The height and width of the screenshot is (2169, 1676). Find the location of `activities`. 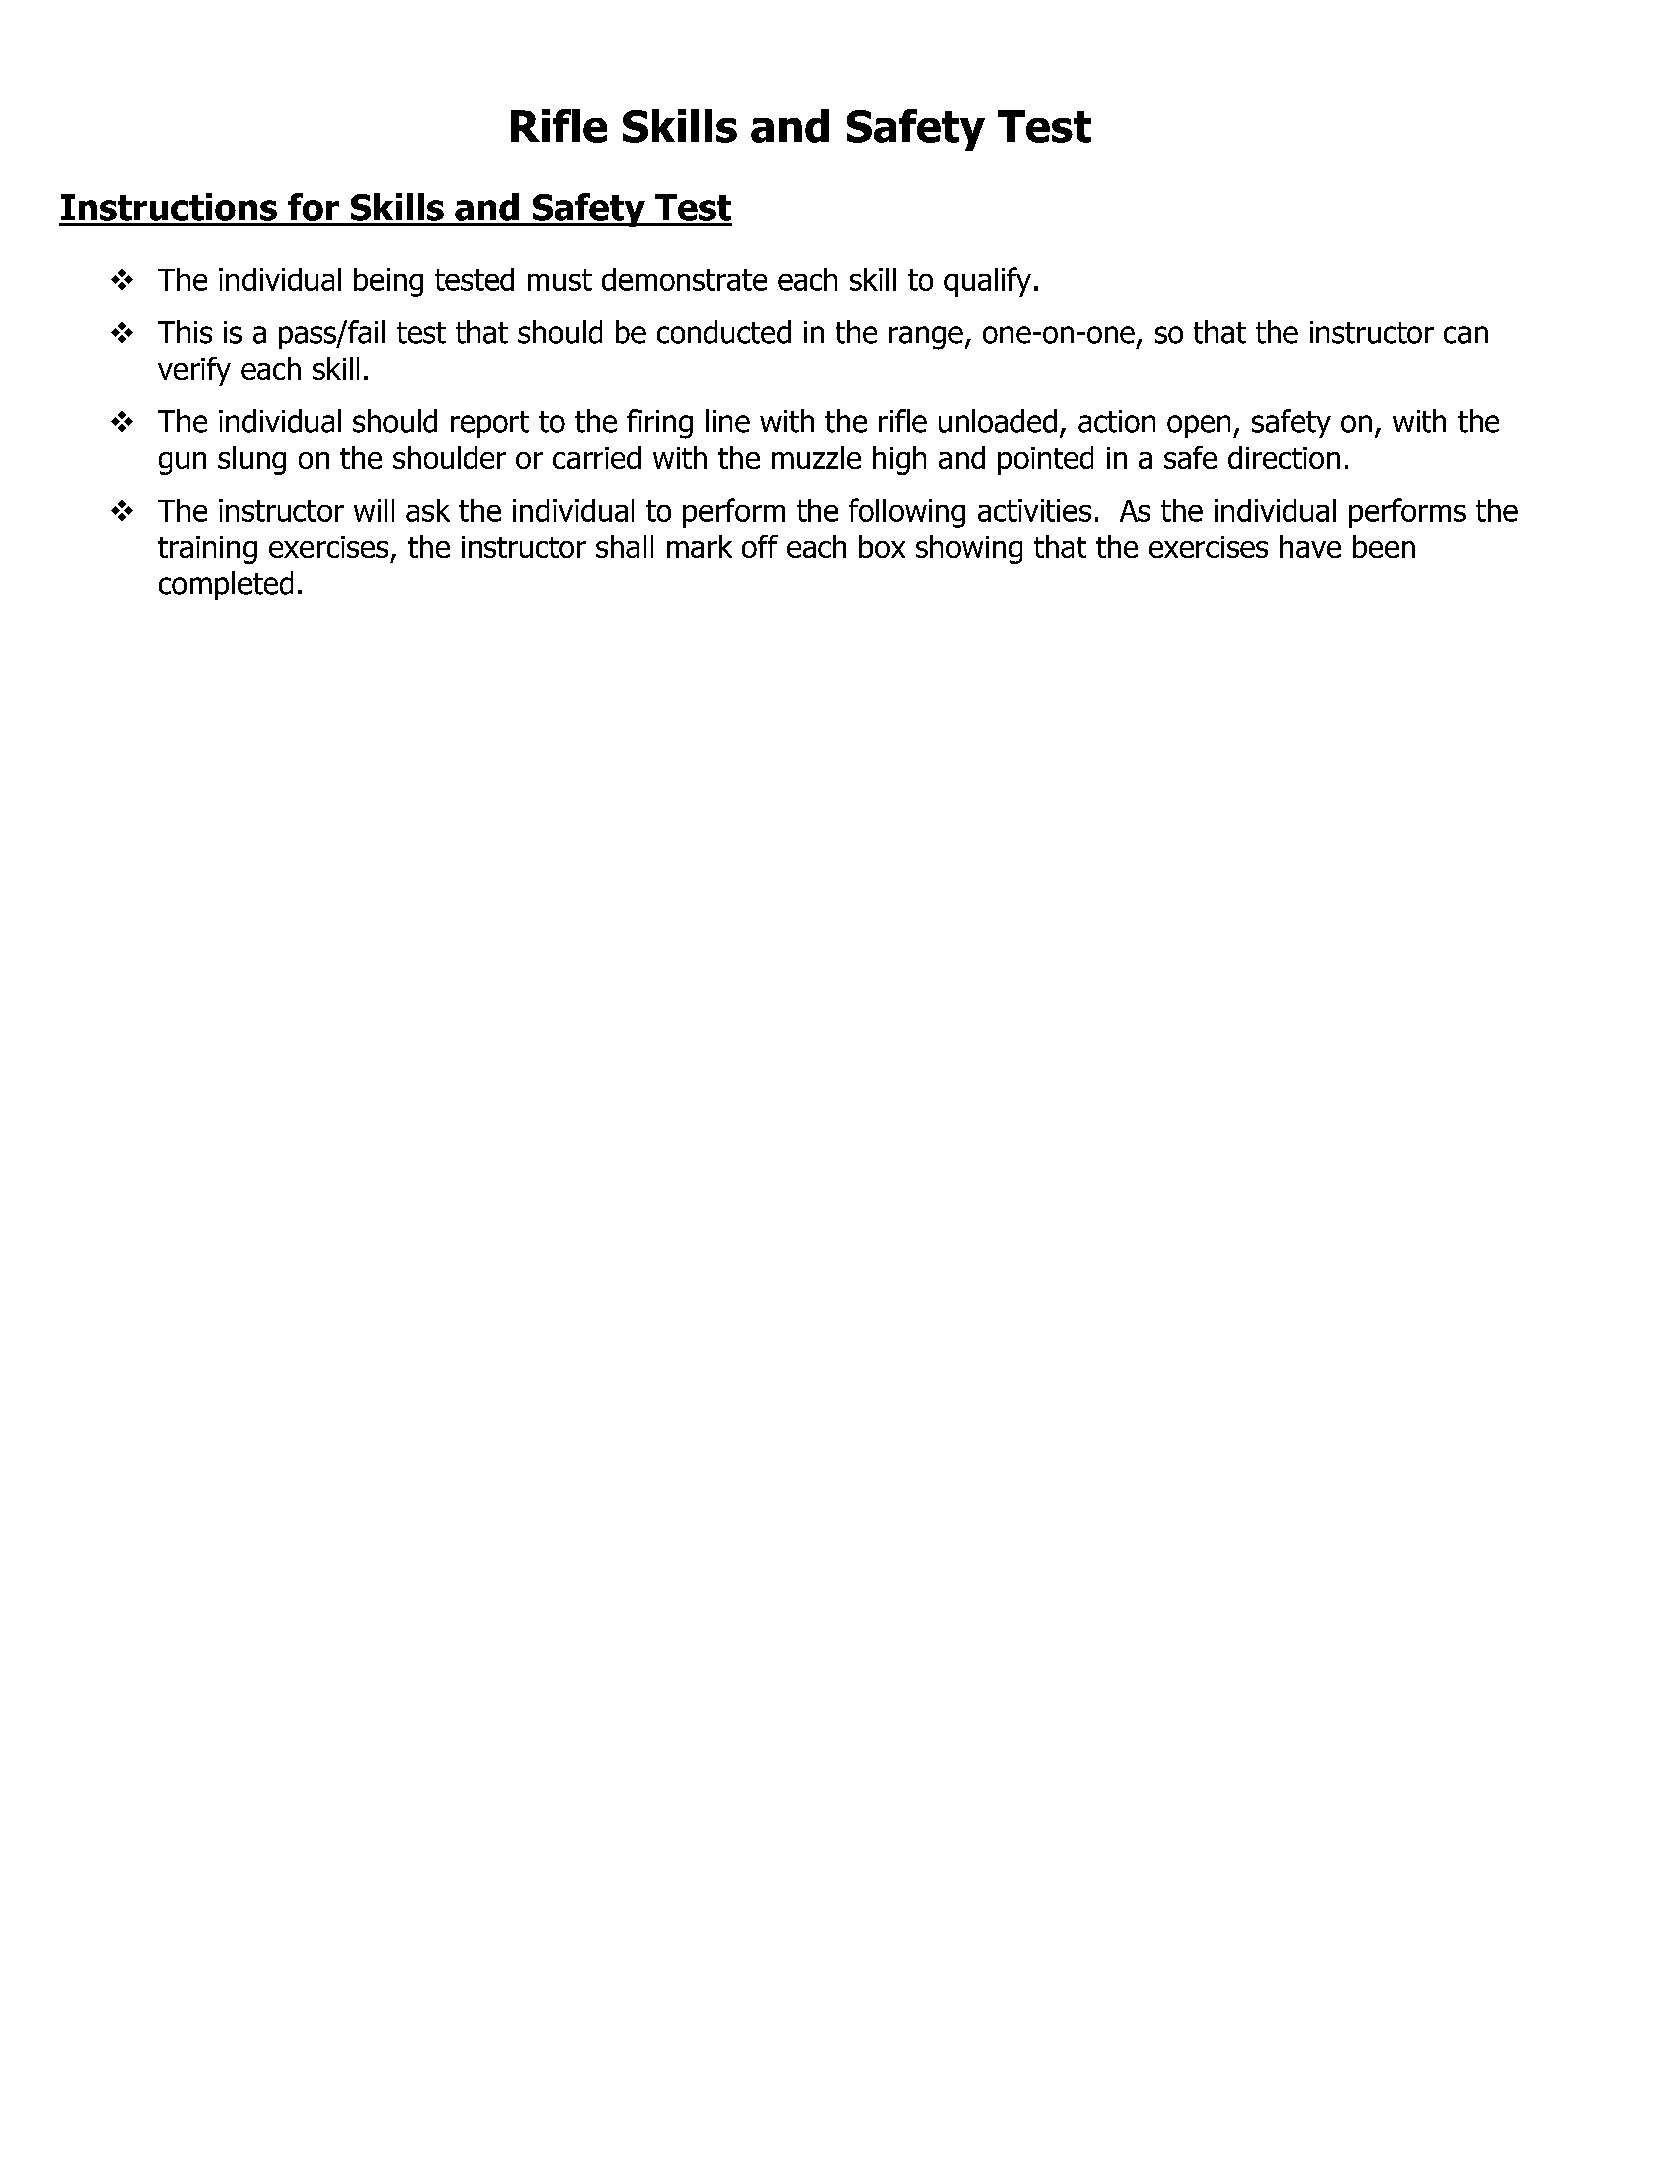

activities is located at coordinates (1034, 510).
